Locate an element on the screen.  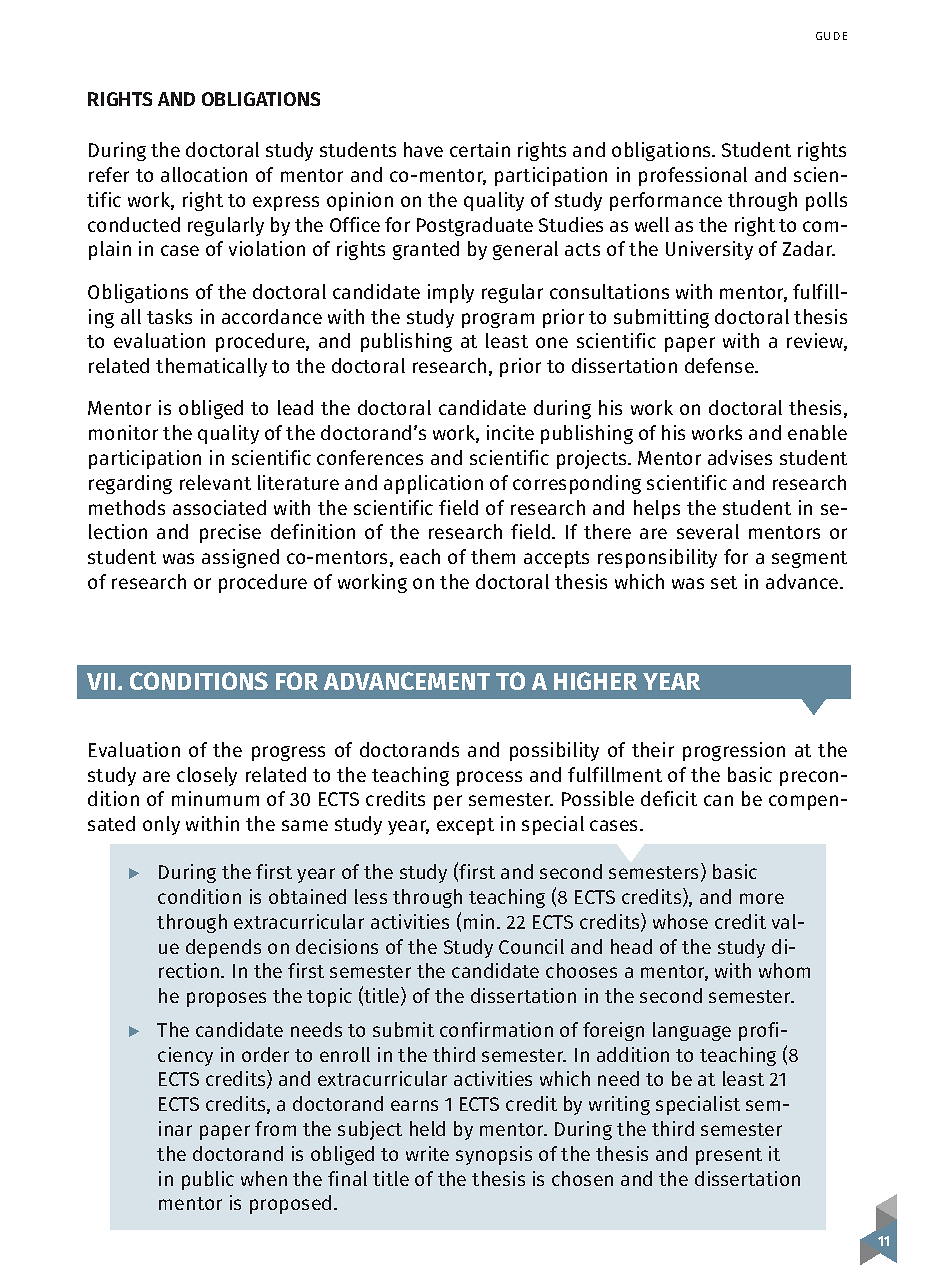
public is located at coordinates (208, 1180).
